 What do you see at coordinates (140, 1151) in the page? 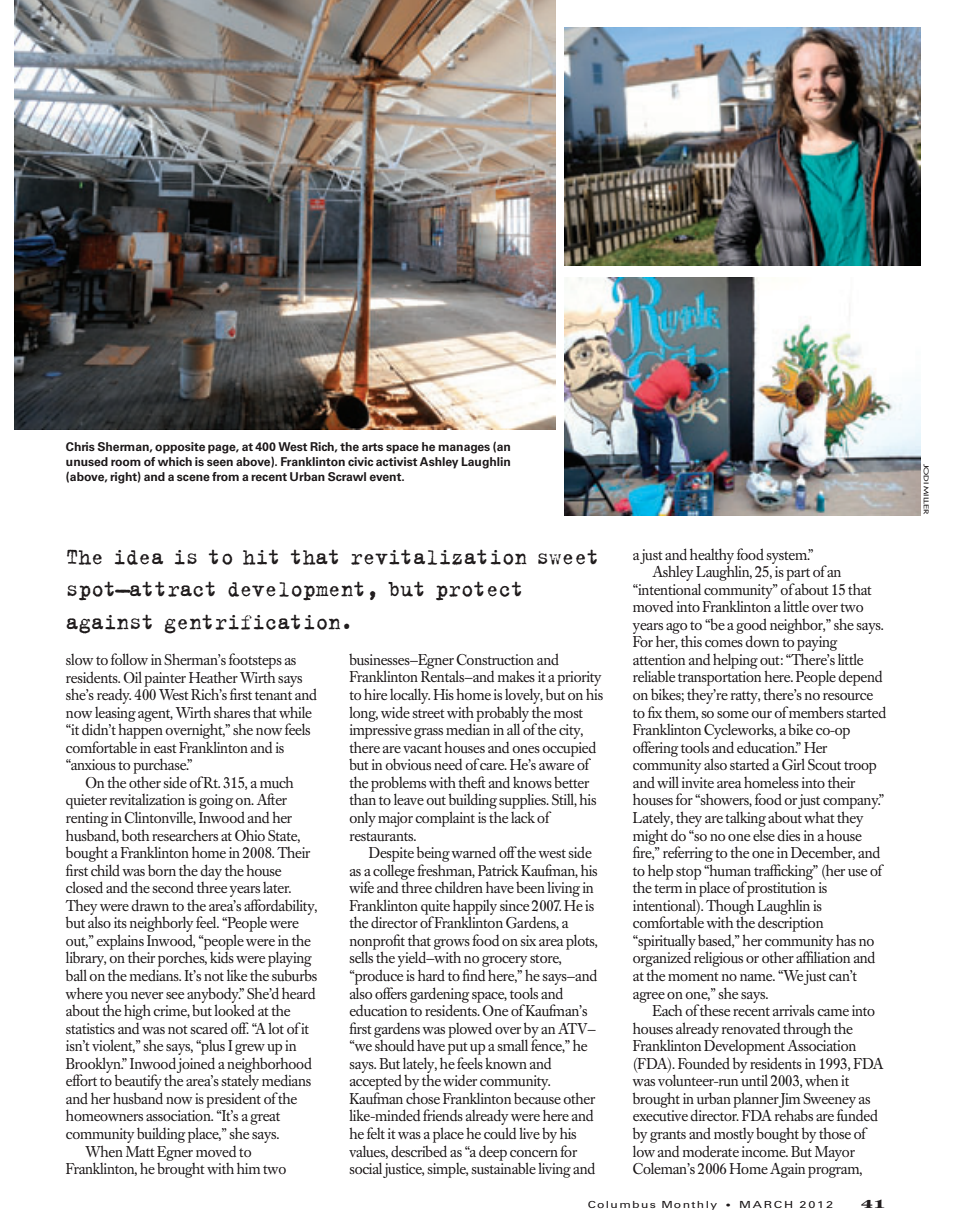
I see `Matt` at bounding box center [140, 1151].
